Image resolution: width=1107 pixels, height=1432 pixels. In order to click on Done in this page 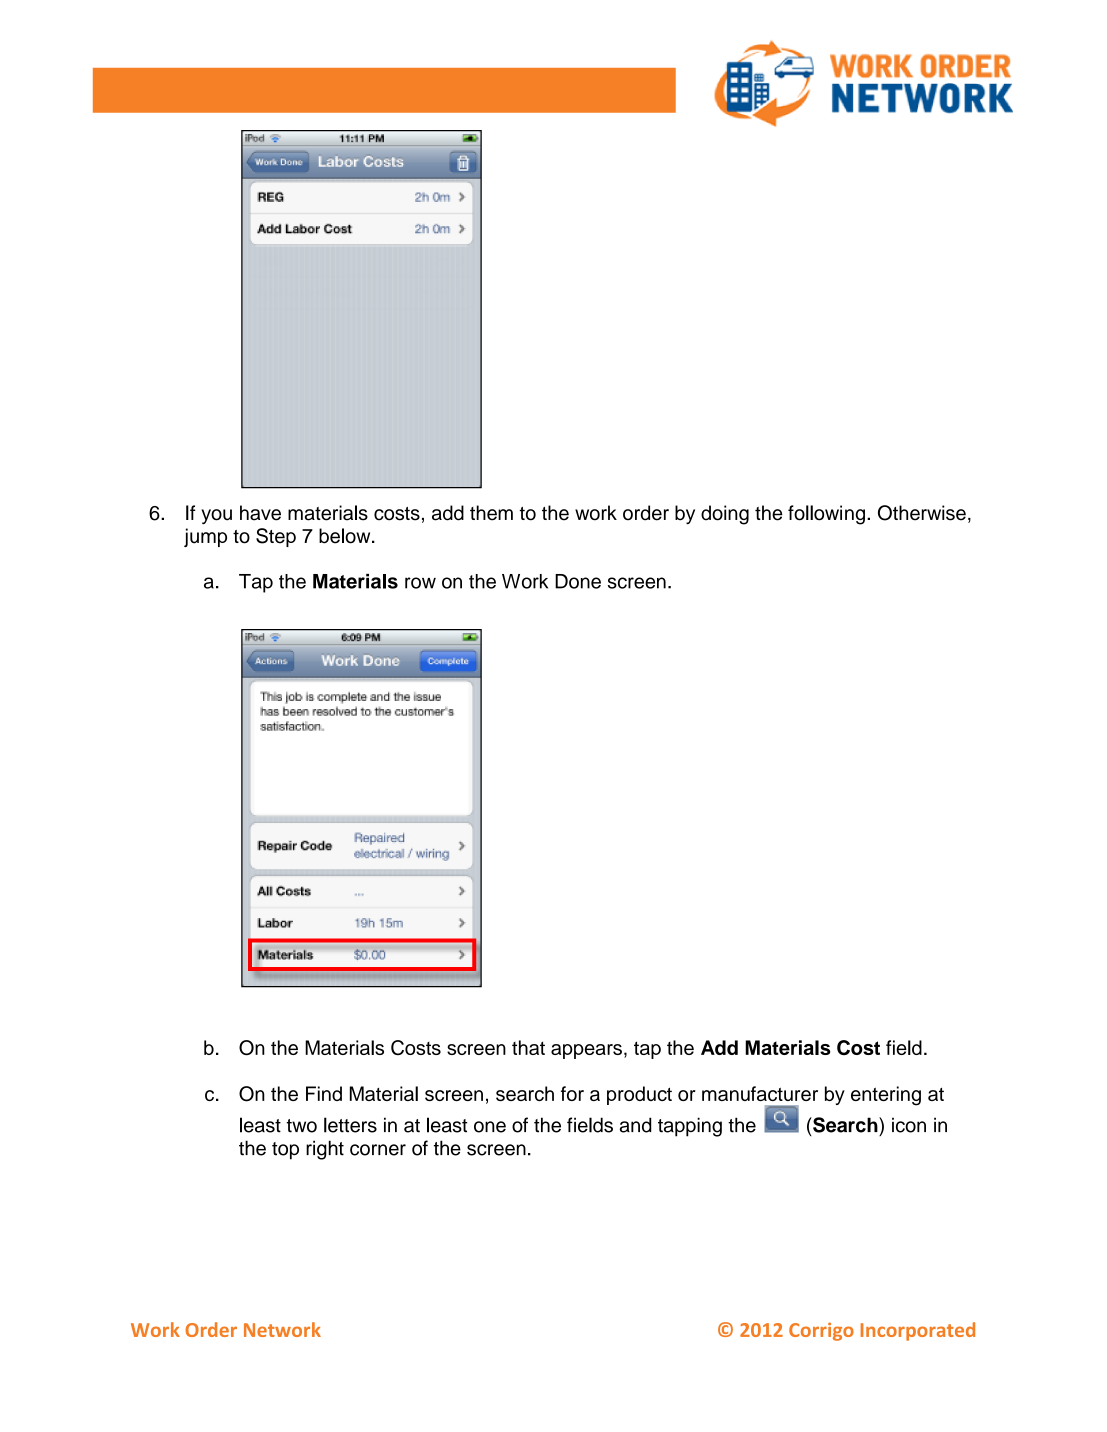, I will do `click(578, 581)`.
